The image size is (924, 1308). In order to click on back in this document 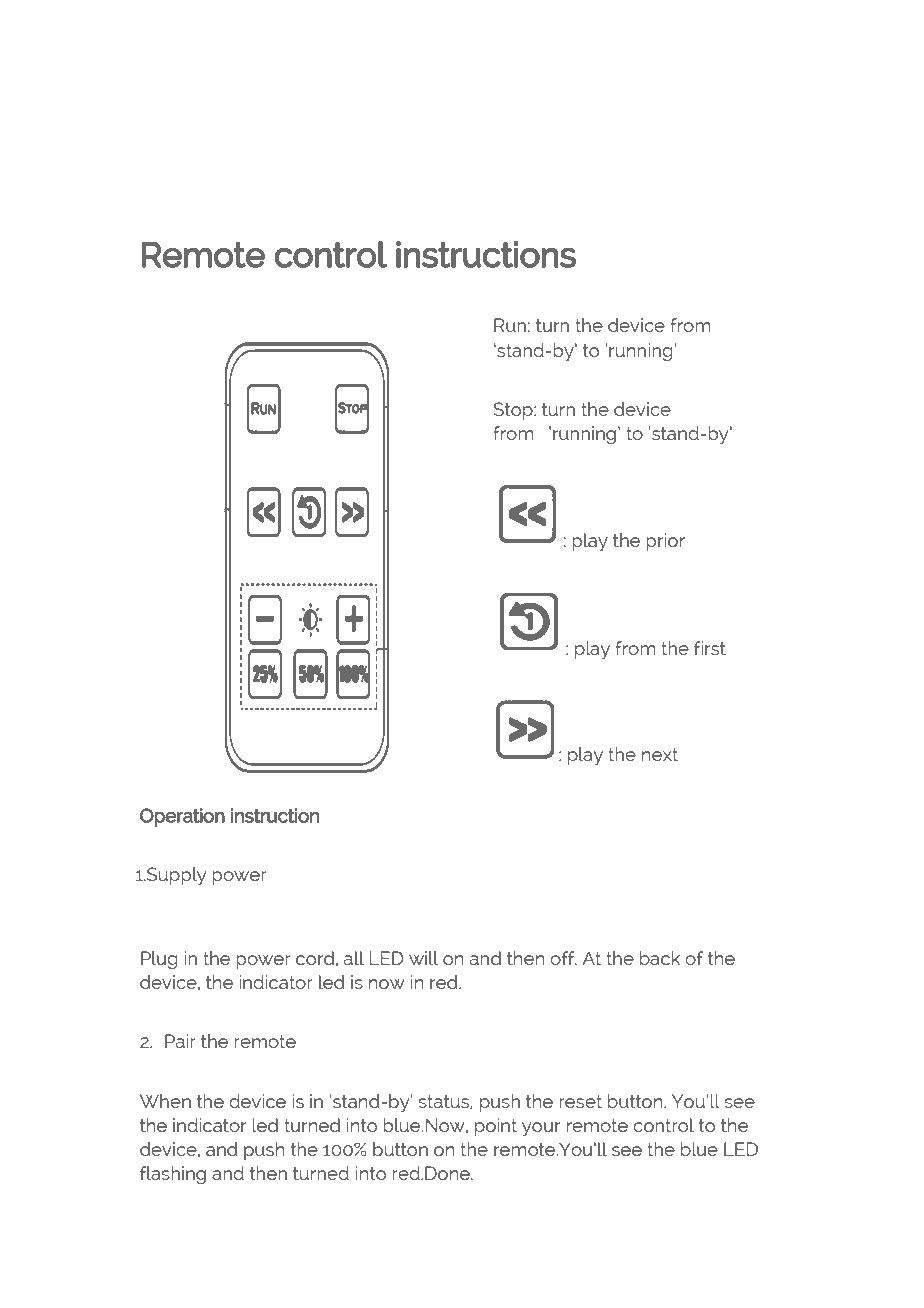, I will do `click(660, 958)`.
